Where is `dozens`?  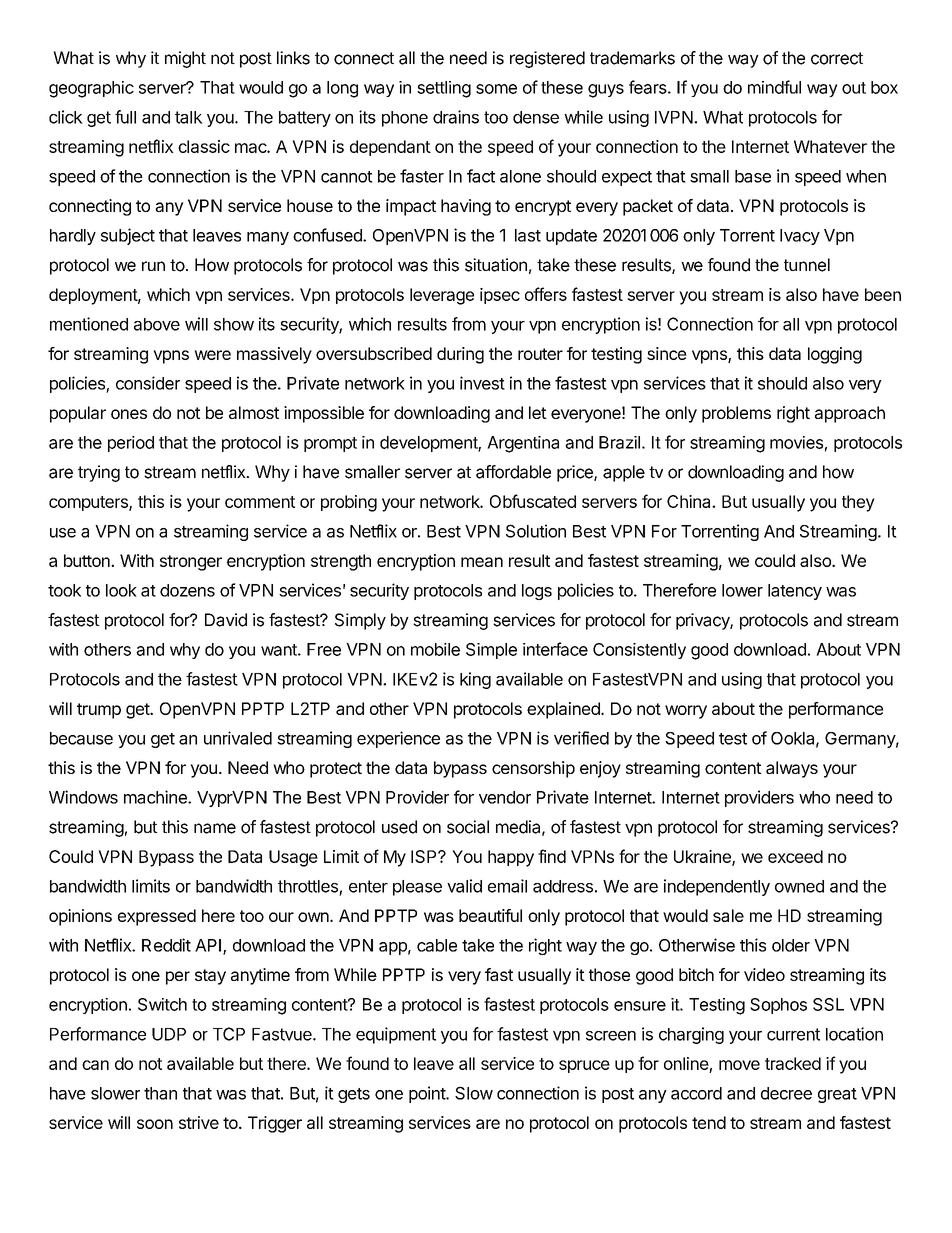 dozens is located at coordinates (187, 590).
